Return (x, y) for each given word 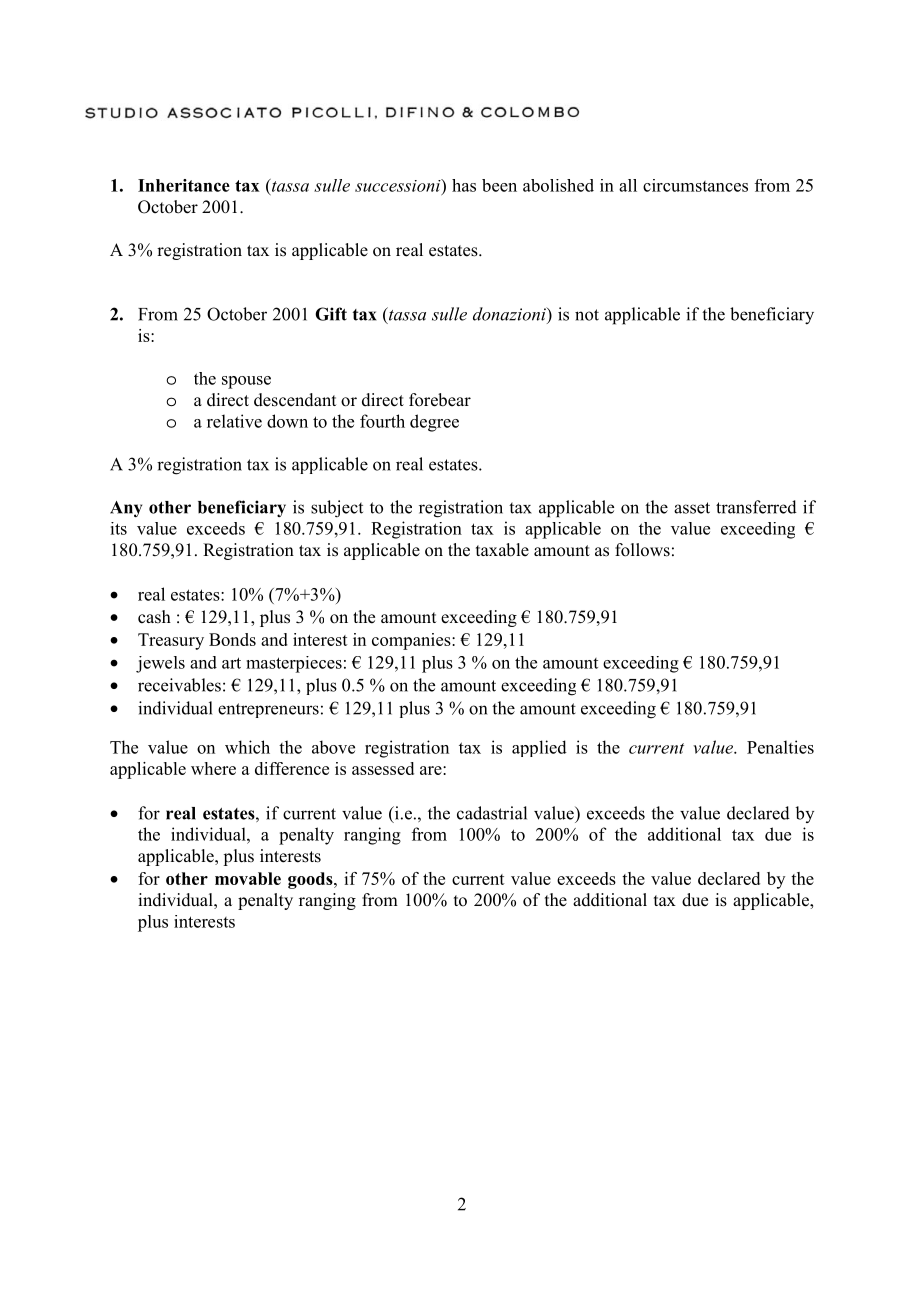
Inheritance (184, 185)
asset (692, 508)
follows (642, 550)
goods (311, 880)
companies (412, 641)
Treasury (171, 641)
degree (434, 423)
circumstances (695, 185)
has (464, 185)
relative (234, 421)
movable (248, 878)
